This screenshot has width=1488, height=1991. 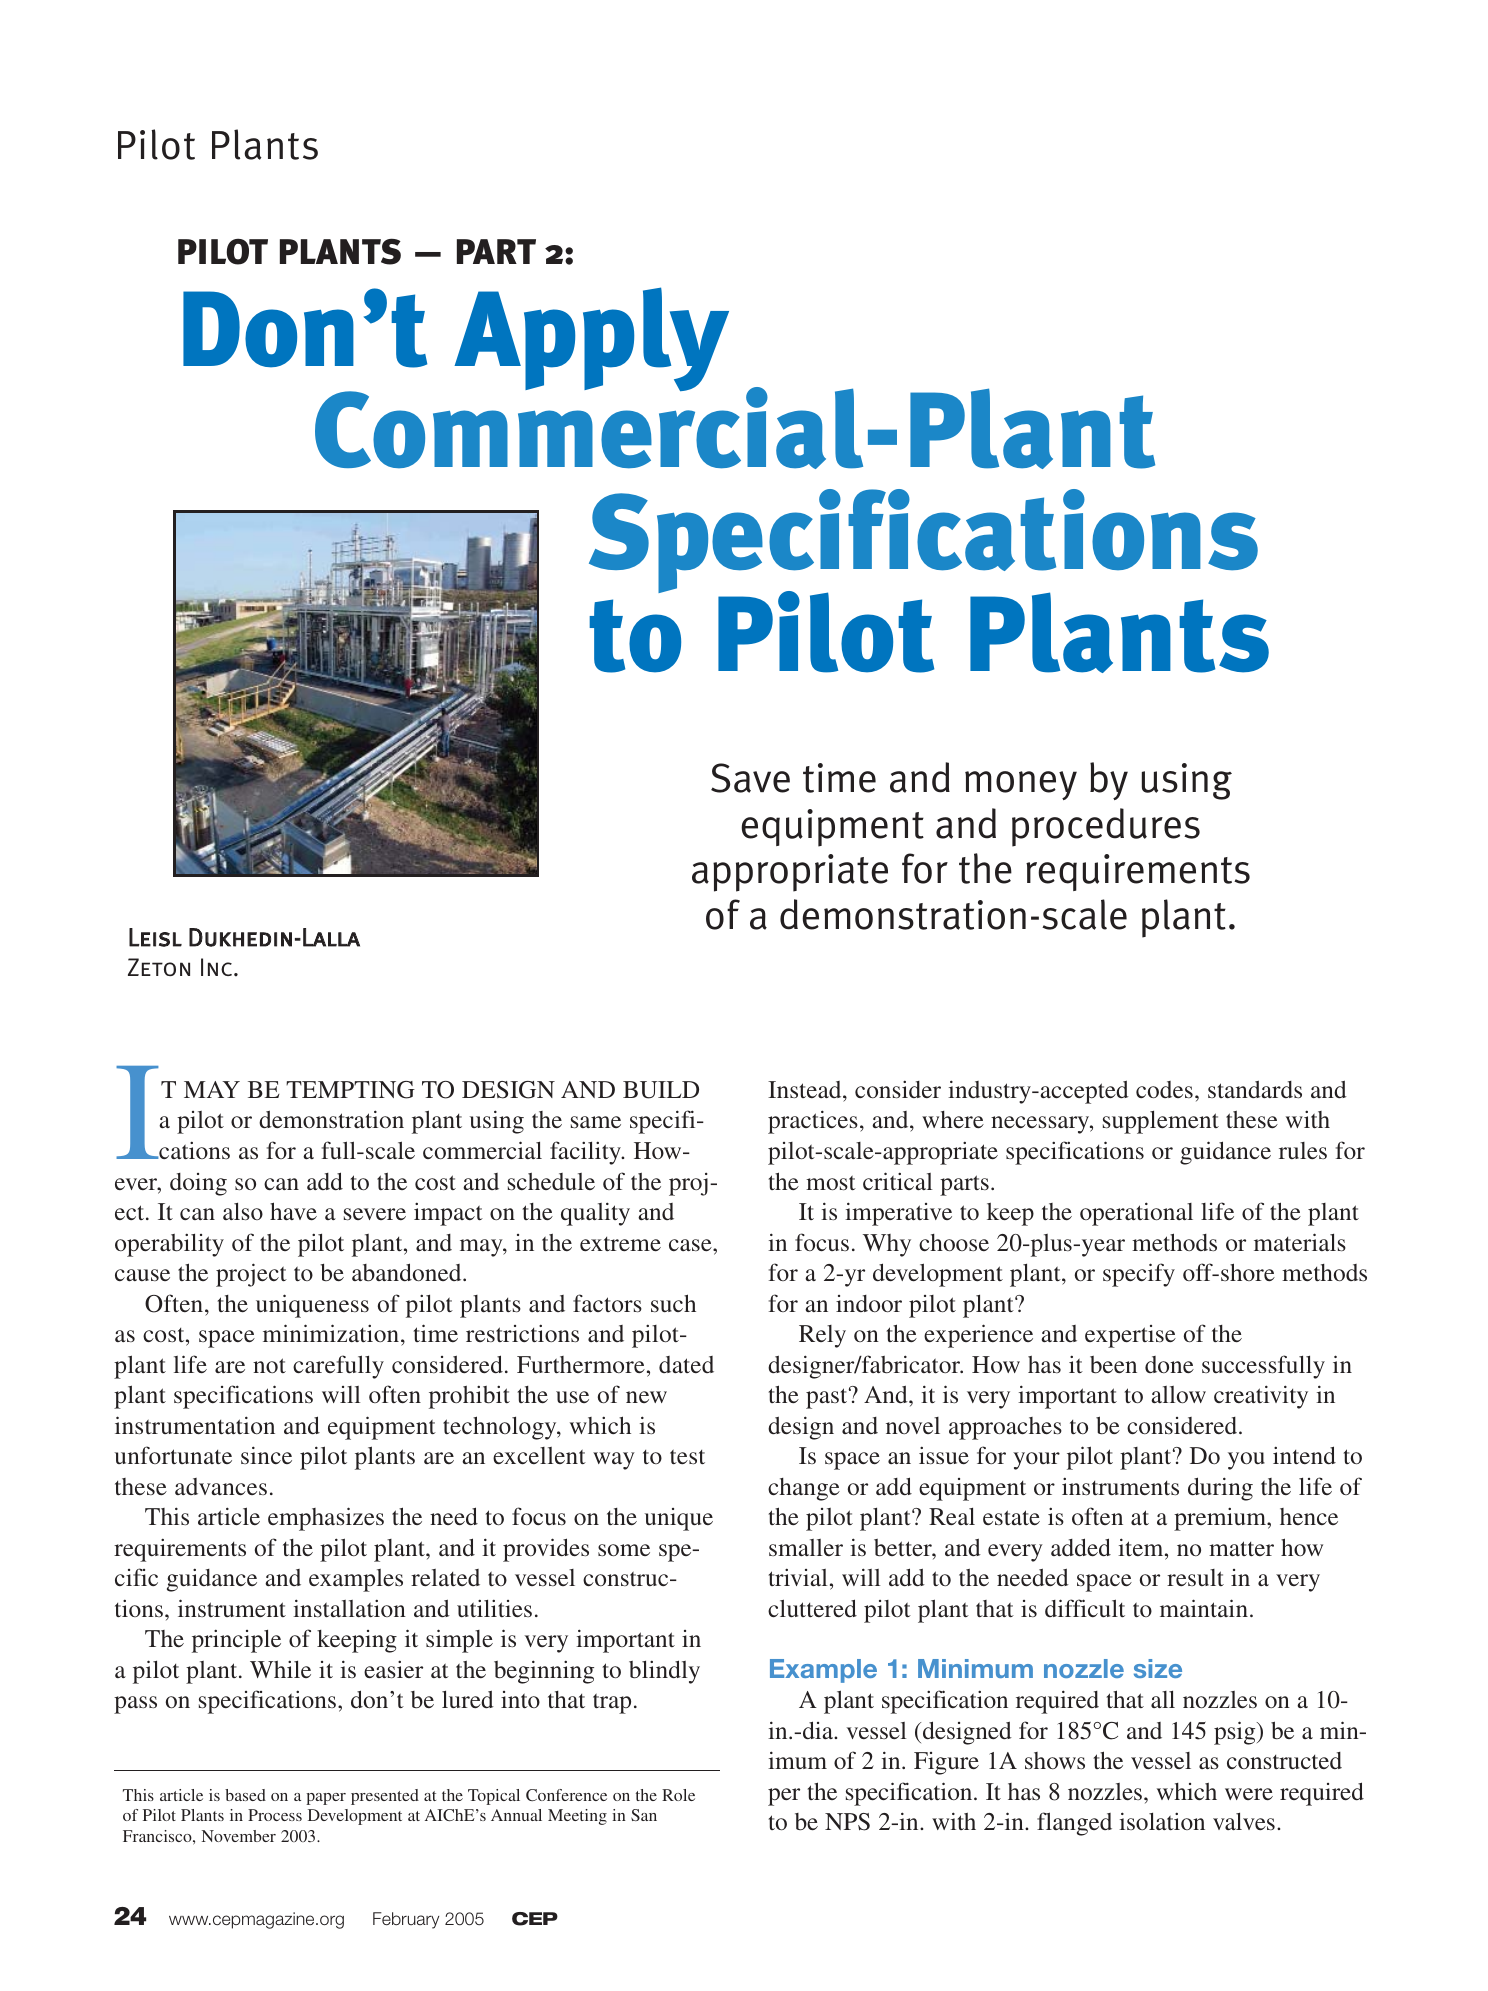 What do you see at coordinates (591, 339) in the screenshot?
I see `Apply` at bounding box center [591, 339].
